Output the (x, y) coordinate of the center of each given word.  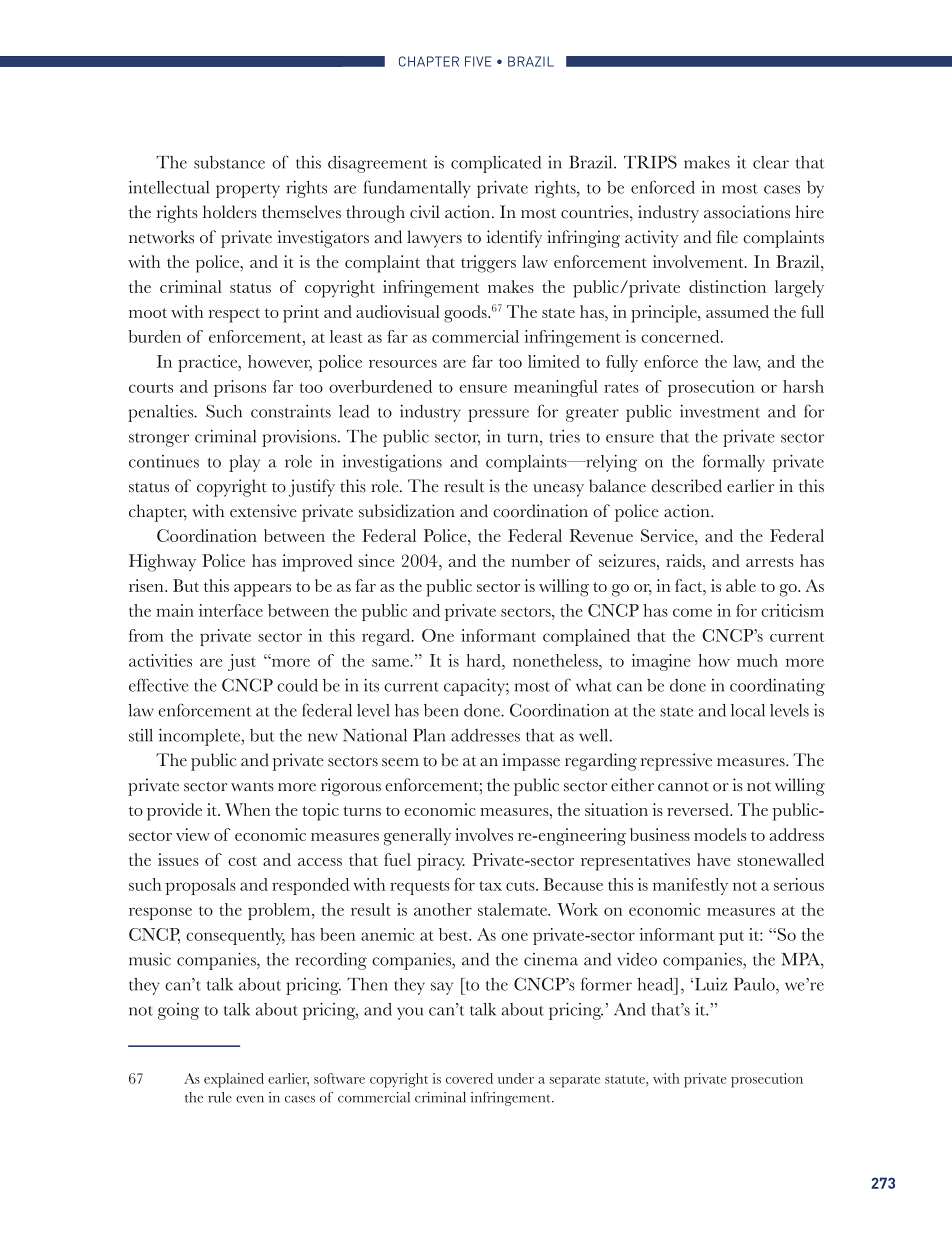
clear (771, 162)
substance (229, 162)
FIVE (478, 61)
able (741, 585)
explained (234, 1080)
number (540, 560)
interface (231, 610)
